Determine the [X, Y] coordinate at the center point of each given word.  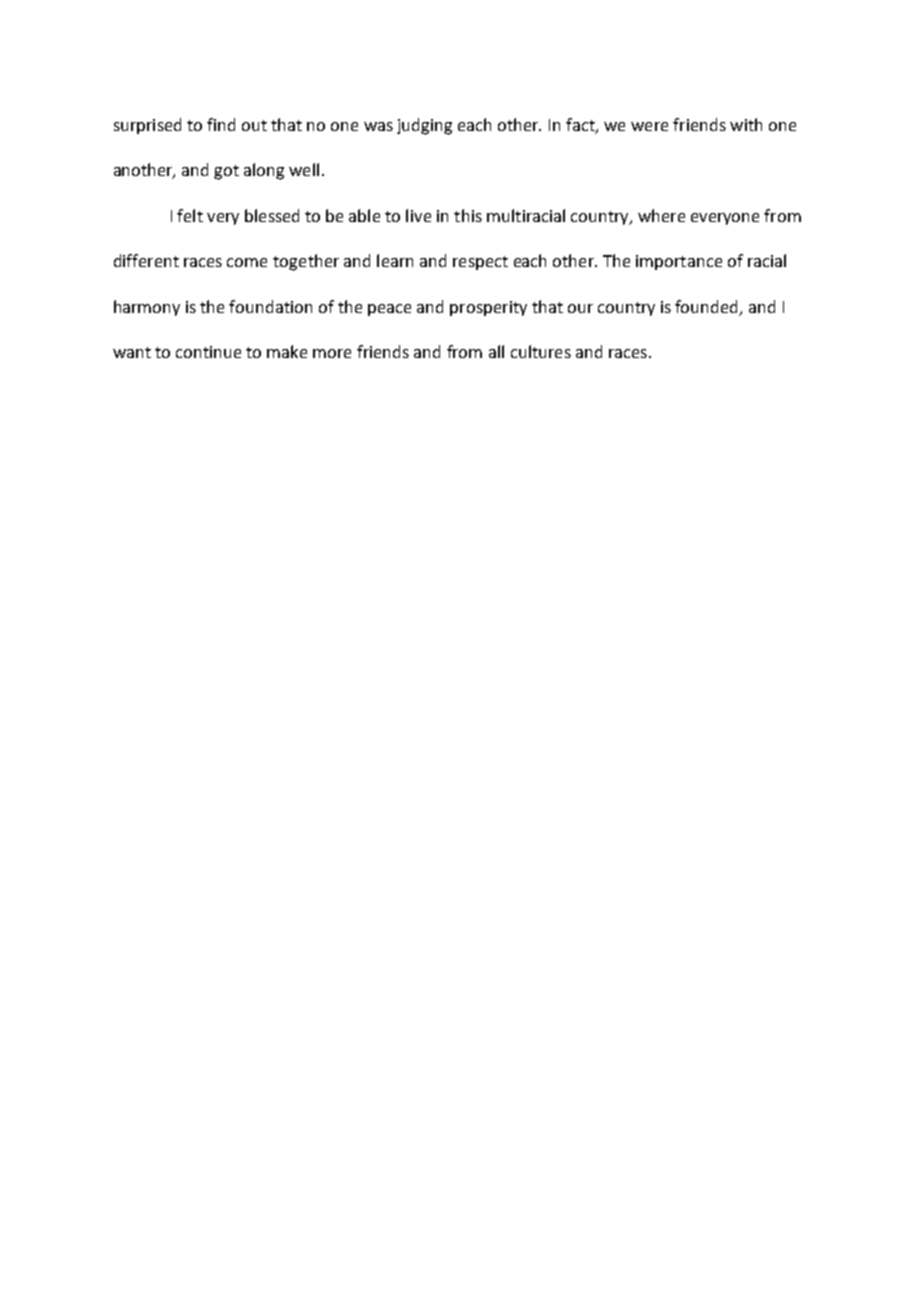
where [661, 215]
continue [208, 352]
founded [708, 307]
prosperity [488, 308]
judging [424, 126]
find [221, 124]
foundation [270, 306]
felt [190, 215]
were [649, 126]
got [226, 172]
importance [679, 262]
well [304, 169]
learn [395, 260]
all [496, 351]
